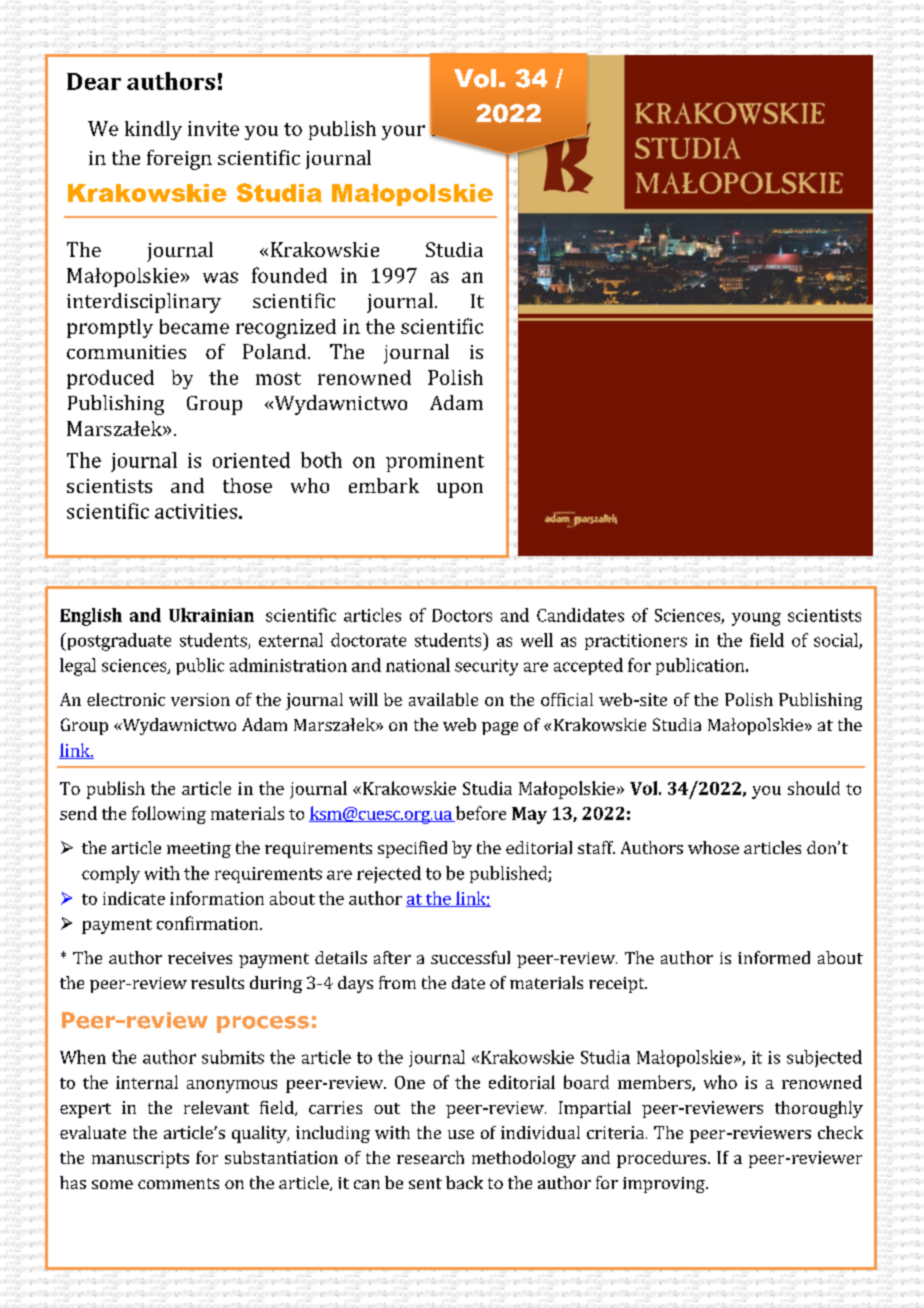 The height and width of the image is (1308, 924). Describe the element at coordinates (140, 1159) in the image. I see `manuscripts` at that location.
